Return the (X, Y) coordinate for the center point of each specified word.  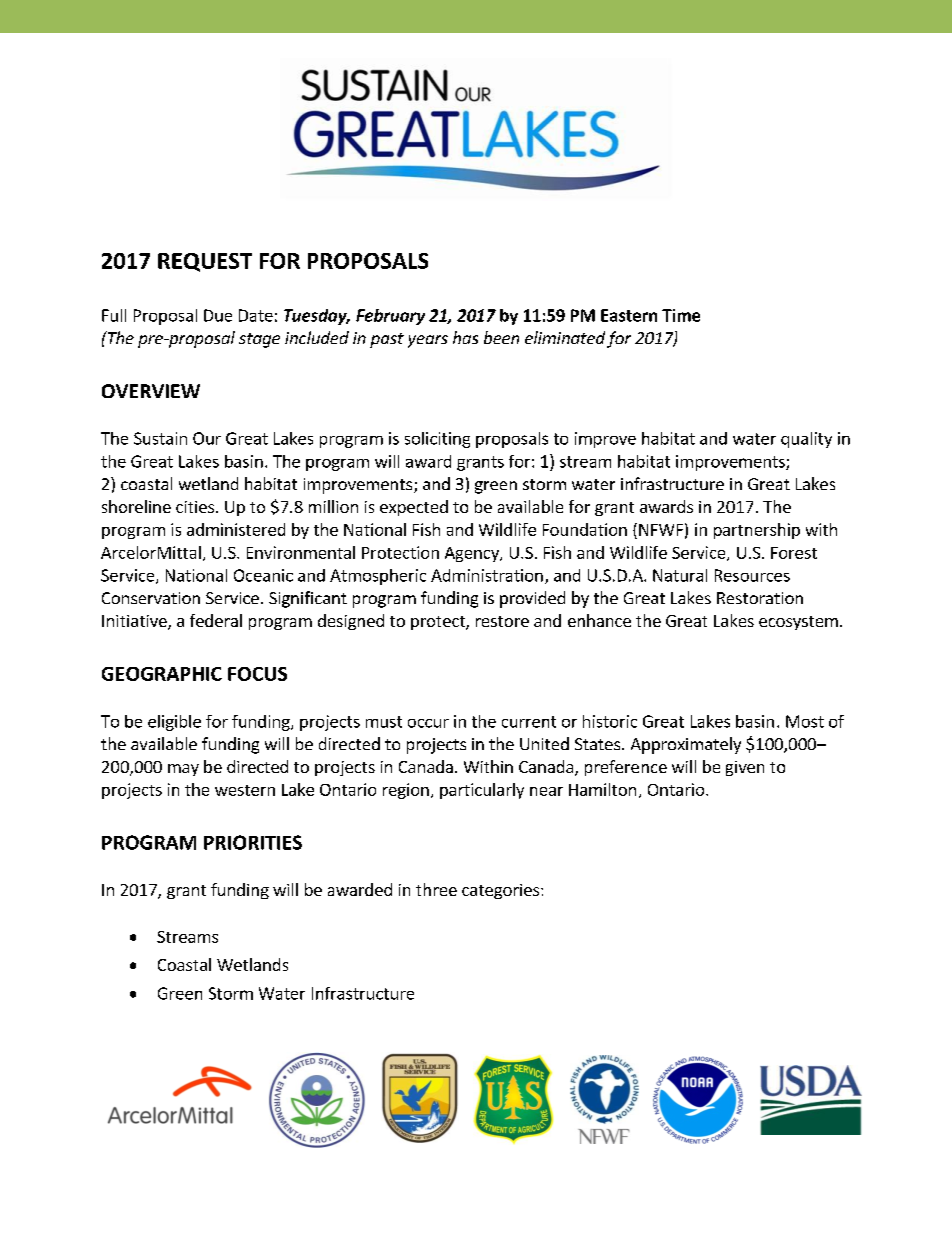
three (436, 889)
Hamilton (602, 789)
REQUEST (205, 262)
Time (681, 315)
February (390, 317)
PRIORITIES (253, 842)
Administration (487, 575)
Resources (752, 575)
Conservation (151, 598)
